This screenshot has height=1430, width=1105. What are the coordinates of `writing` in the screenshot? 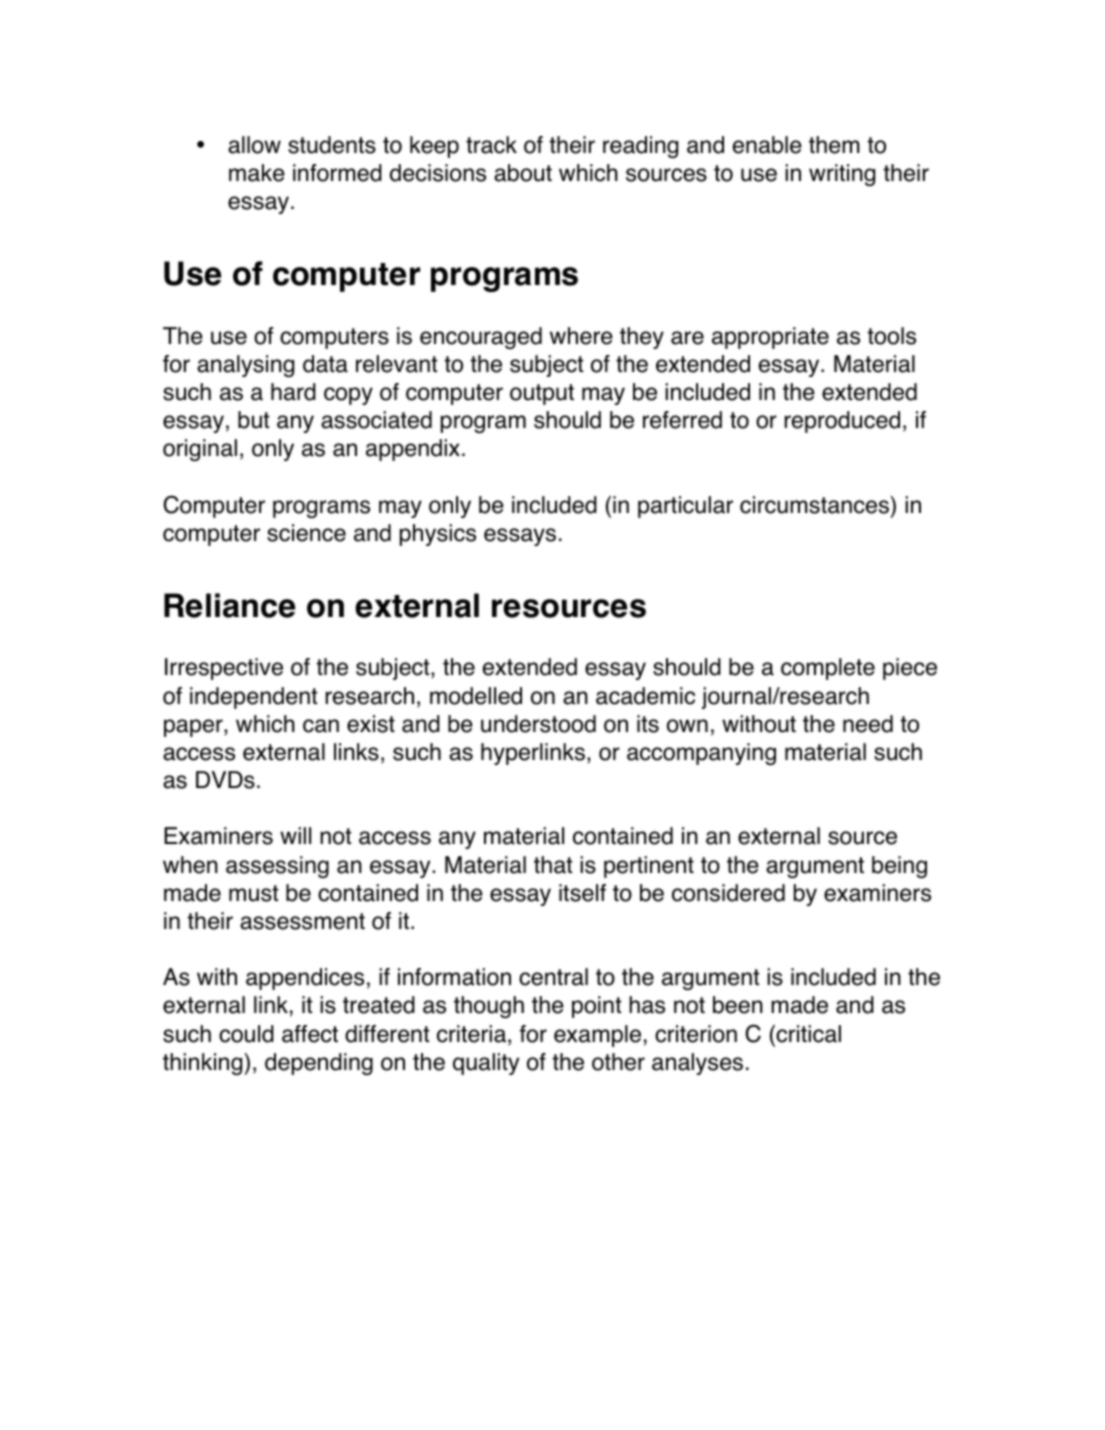 It's located at (842, 175).
